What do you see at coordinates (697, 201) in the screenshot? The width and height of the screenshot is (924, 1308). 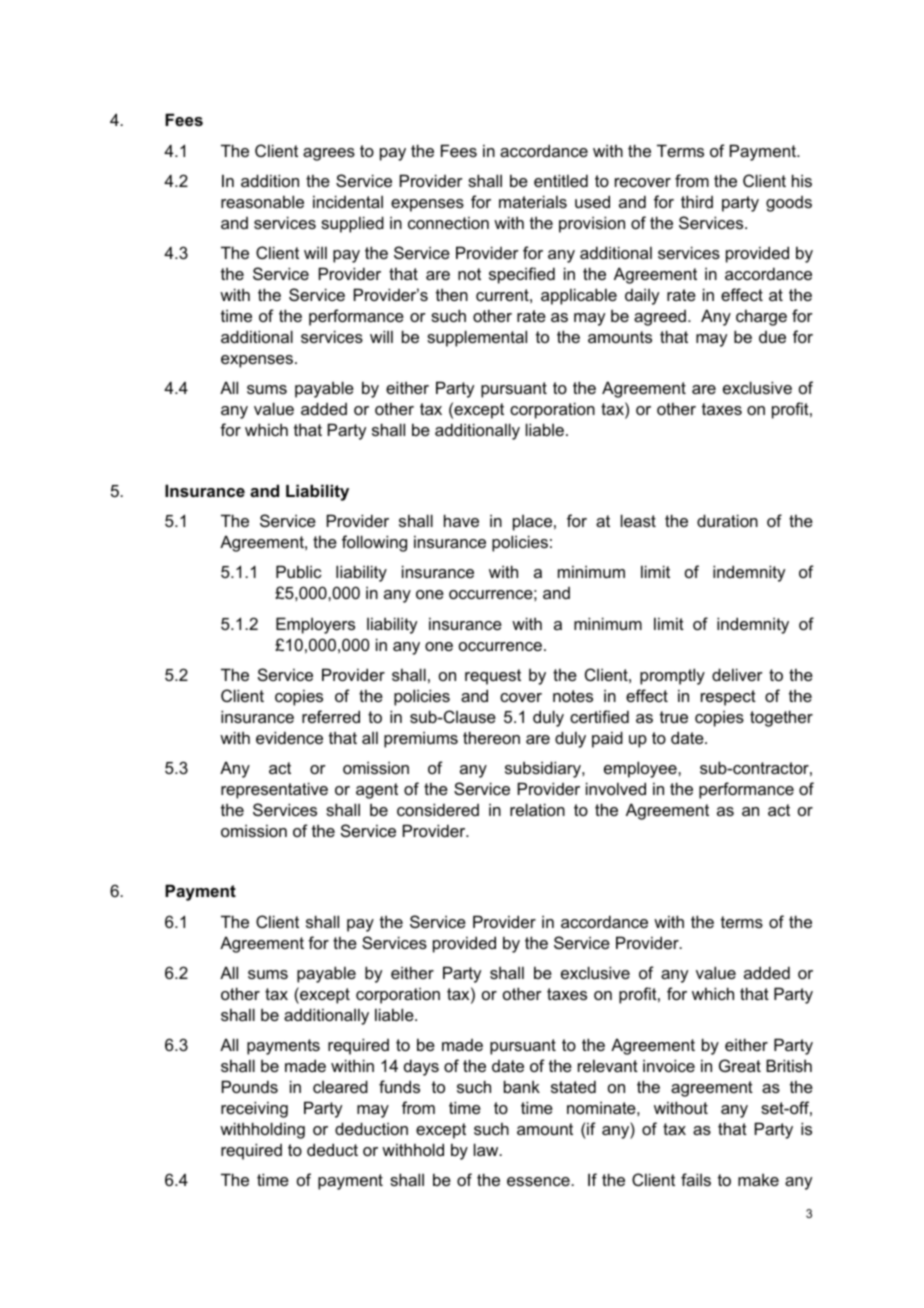 I see `third` at bounding box center [697, 201].
